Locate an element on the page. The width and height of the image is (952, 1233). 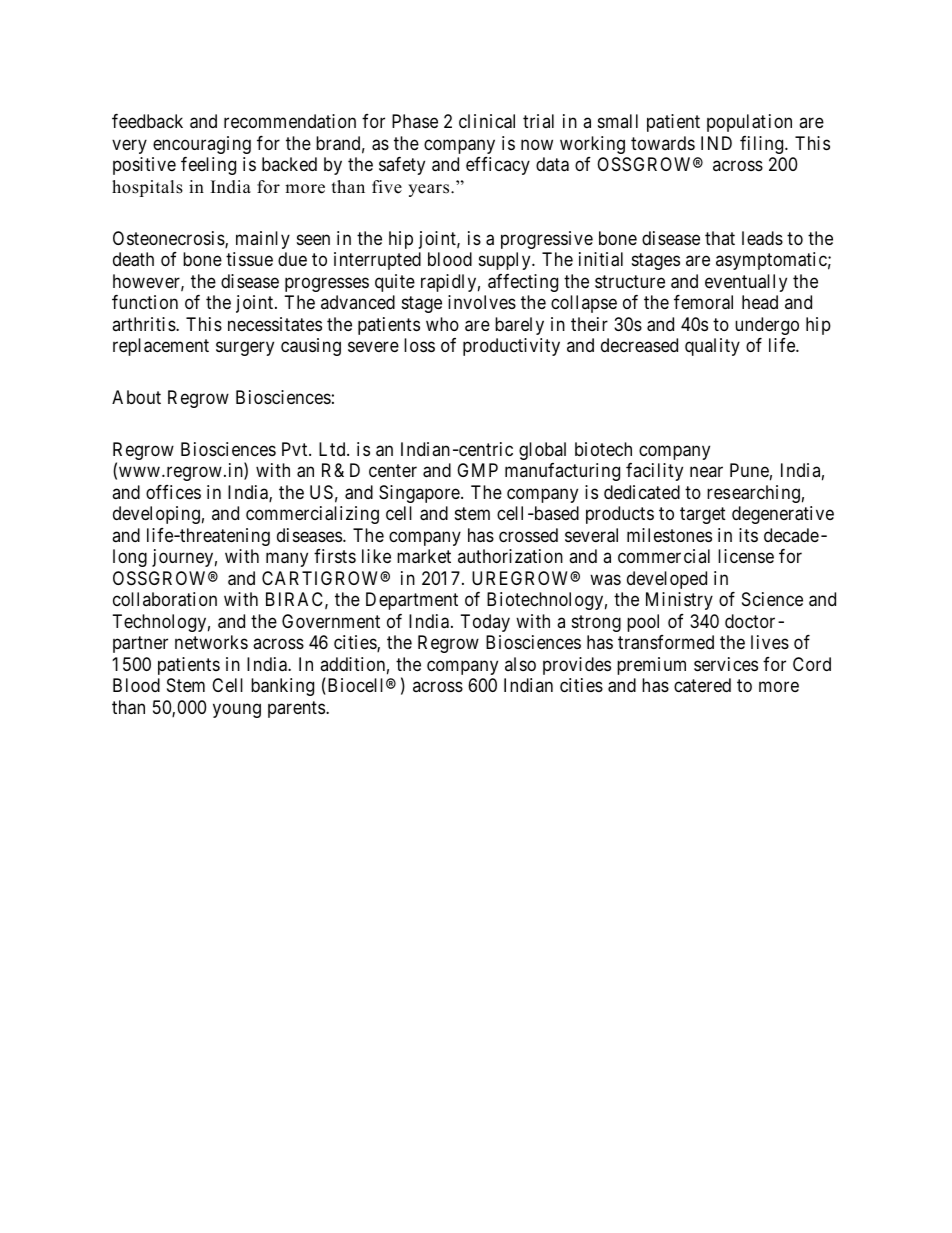
Pune is located at coordinates (749, 470).
